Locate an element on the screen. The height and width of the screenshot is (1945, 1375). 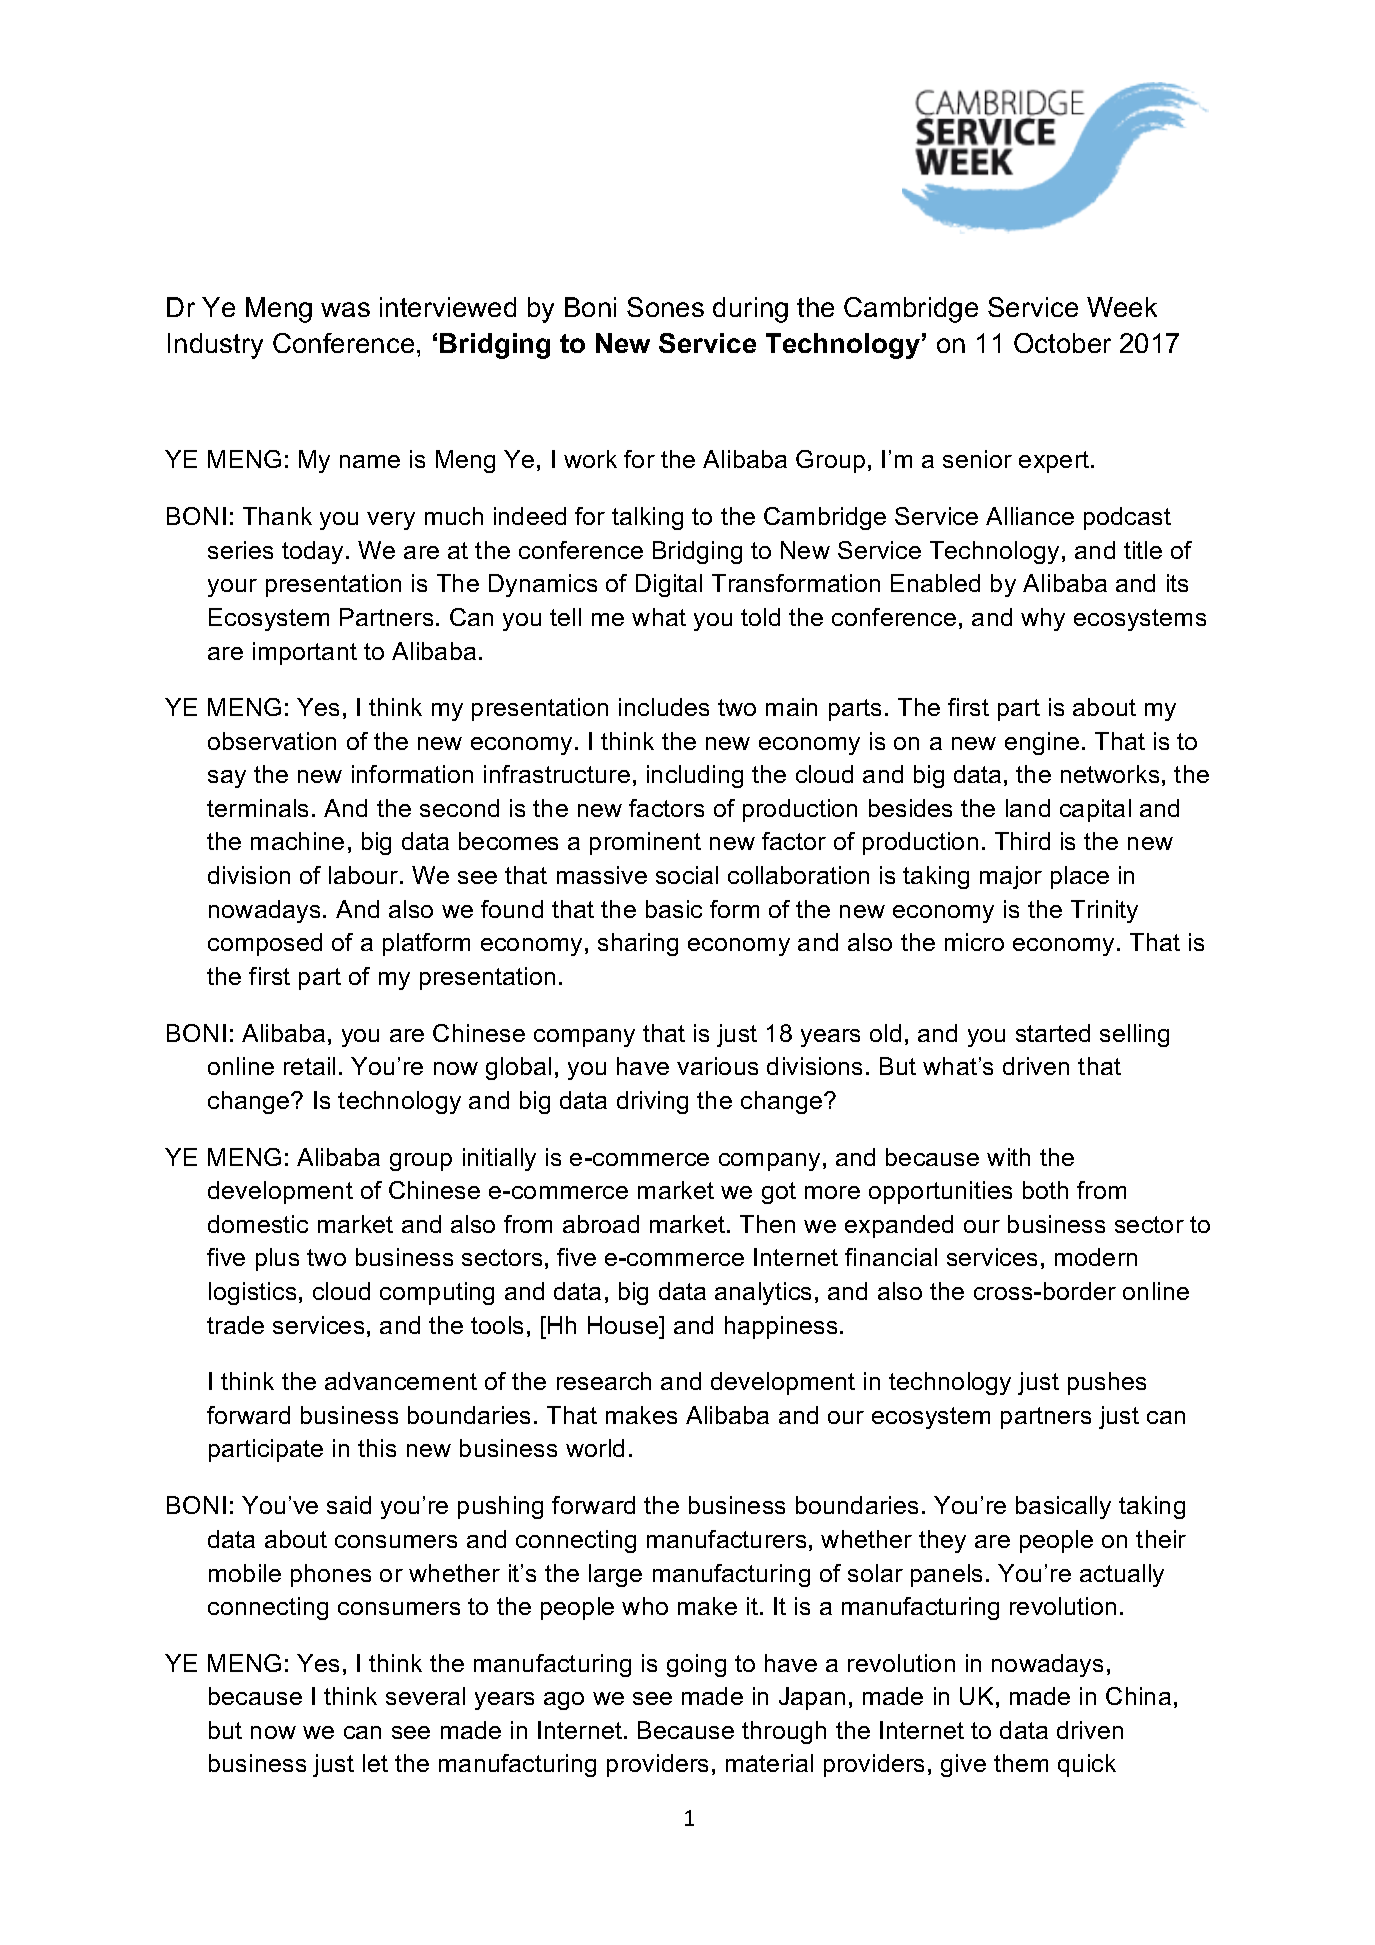
was is located at coordinates (345, 309).
